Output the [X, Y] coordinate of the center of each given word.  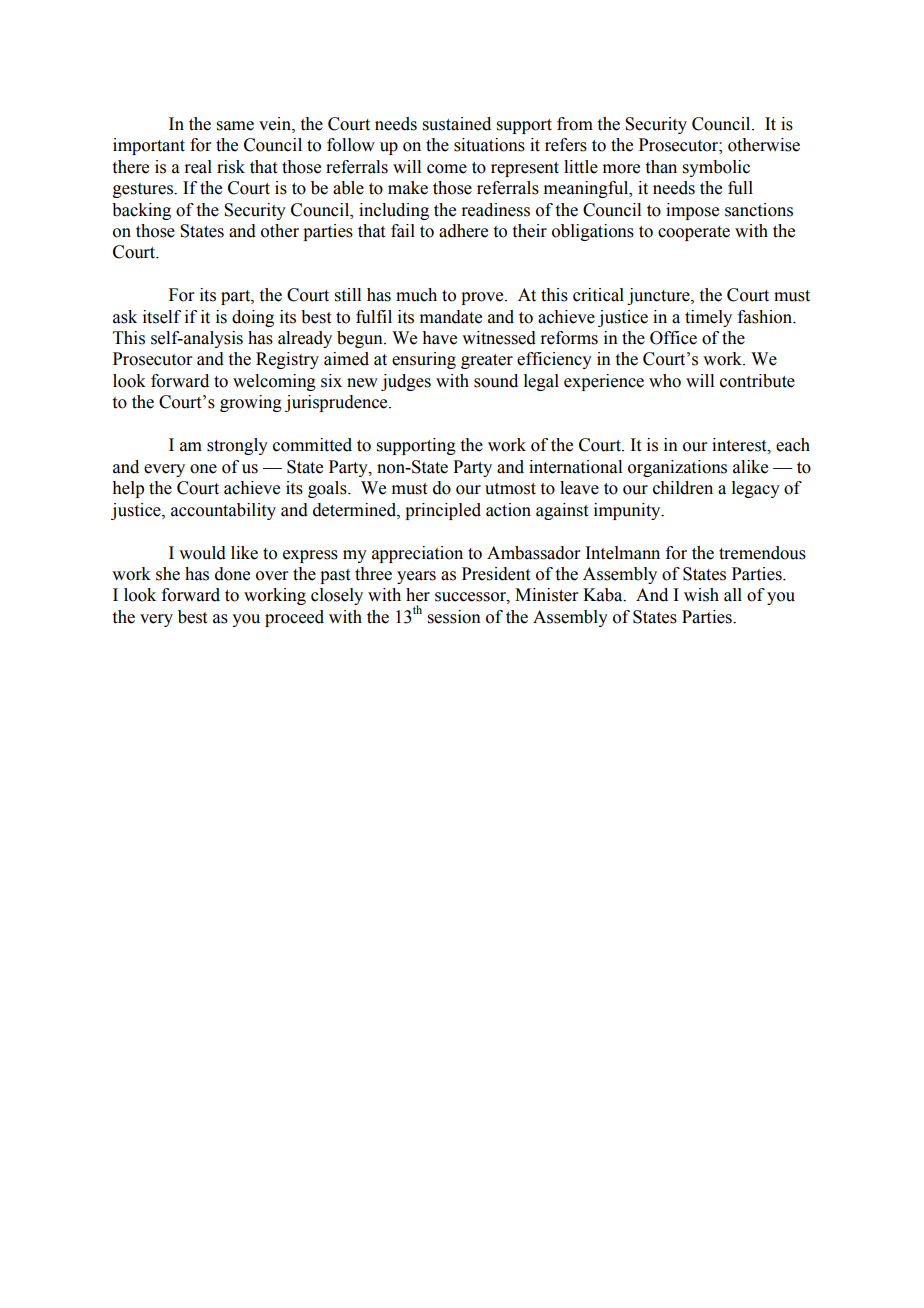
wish [701, 595]
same [235, 126]
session [454, 617]
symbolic [716, 168]
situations [489, 145]
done [232, 574]
